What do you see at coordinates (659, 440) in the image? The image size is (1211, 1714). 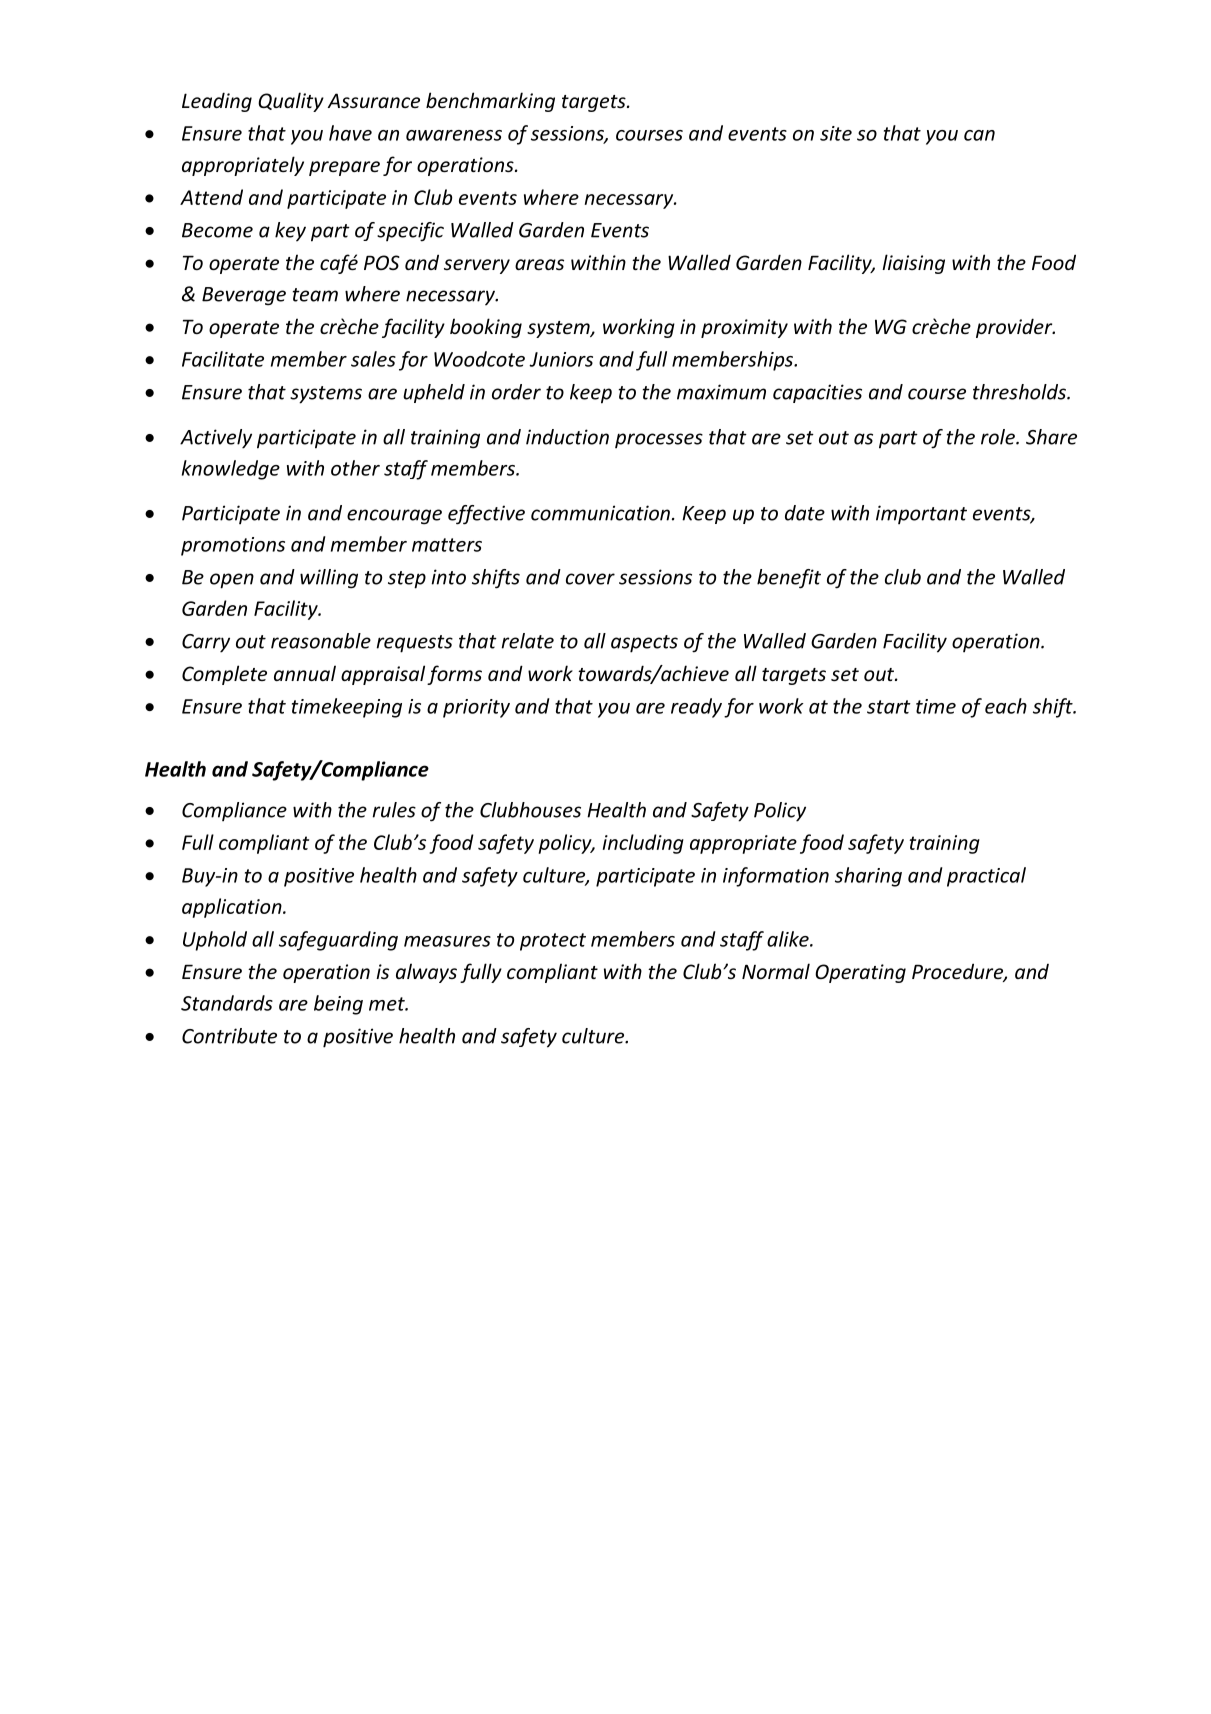 I see `processes` at bounding box center [659, 440].
